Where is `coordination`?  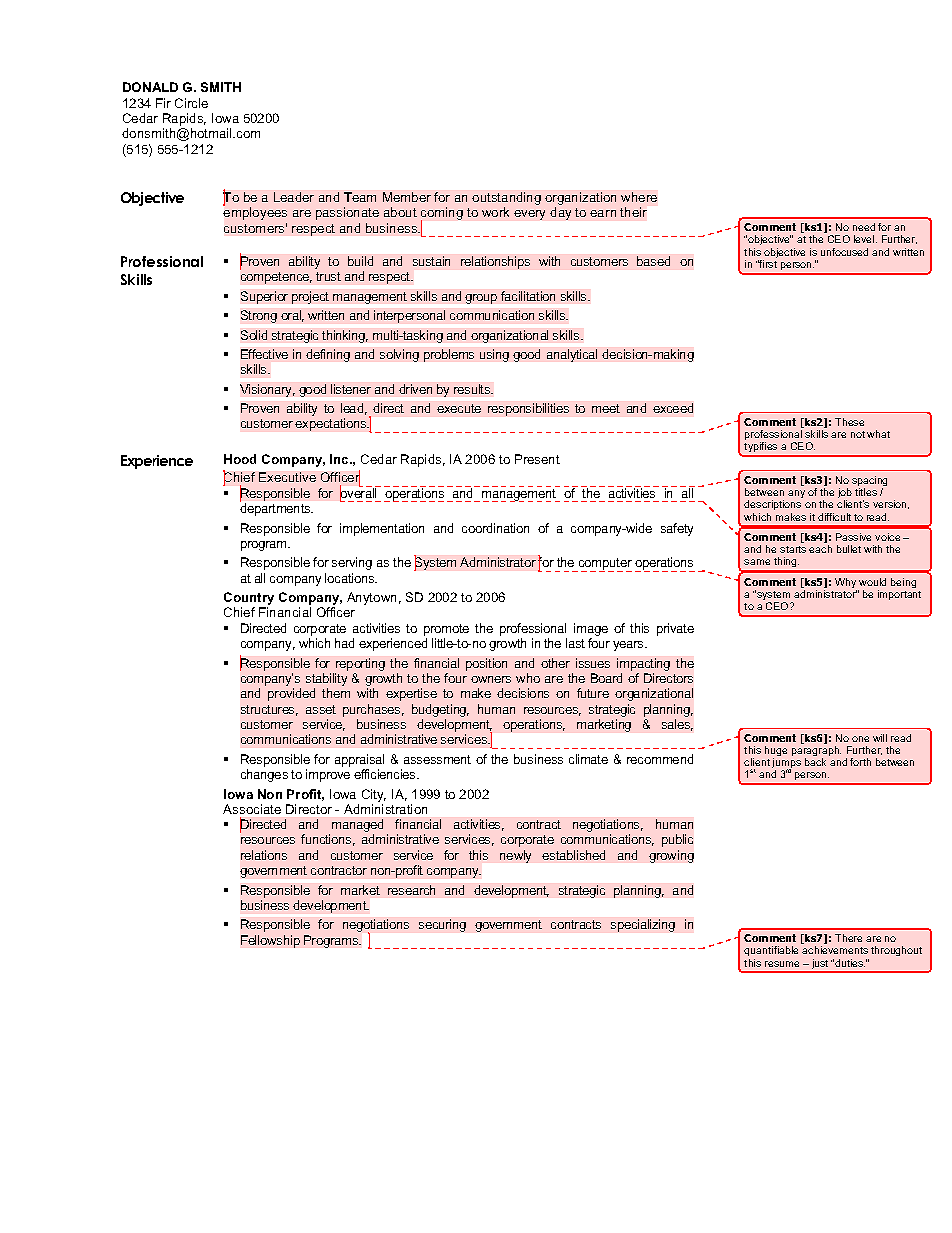 coordination is located at coordinates (495, 528).
